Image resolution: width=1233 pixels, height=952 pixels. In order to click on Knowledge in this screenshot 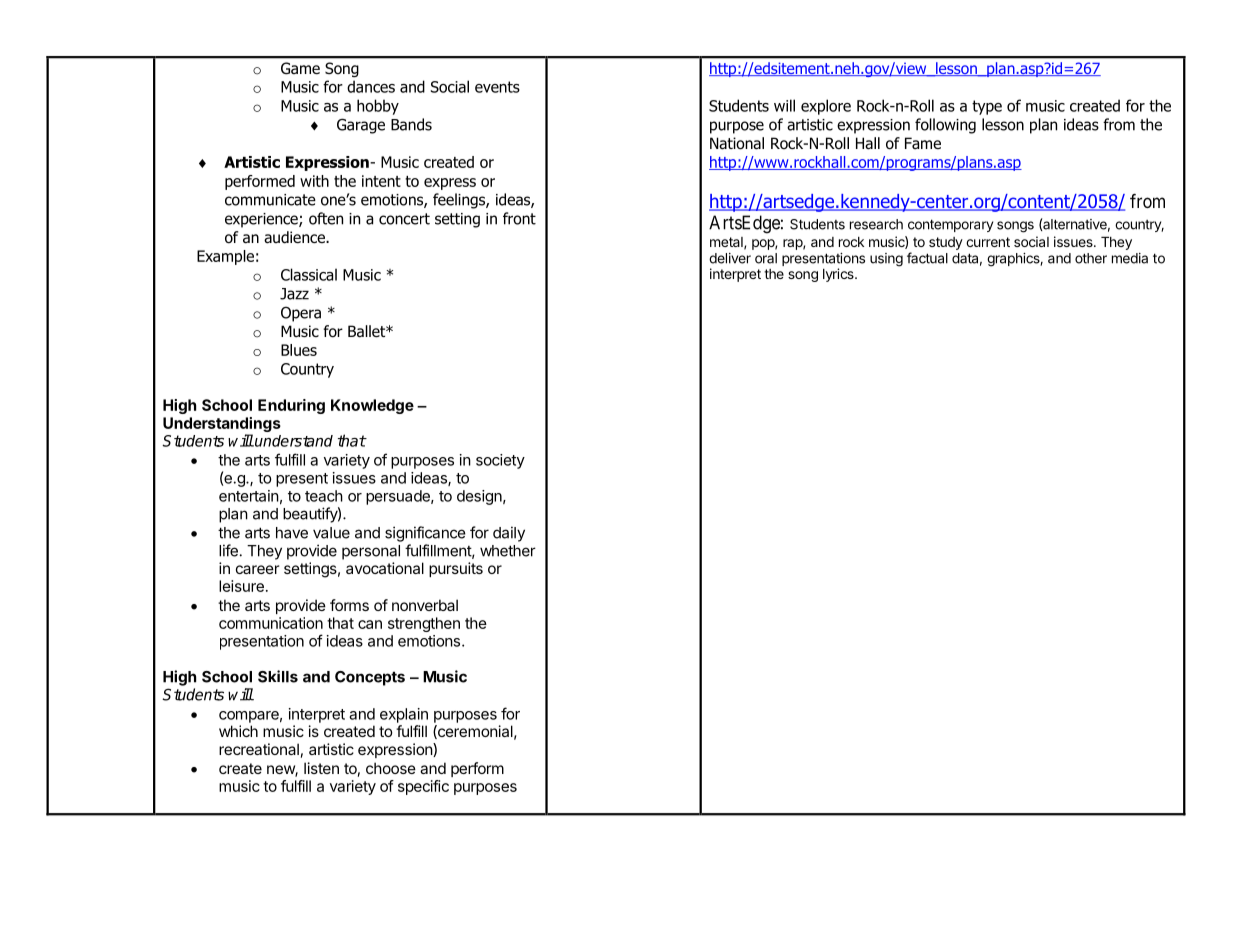, I will do `click(372, 406)`.
